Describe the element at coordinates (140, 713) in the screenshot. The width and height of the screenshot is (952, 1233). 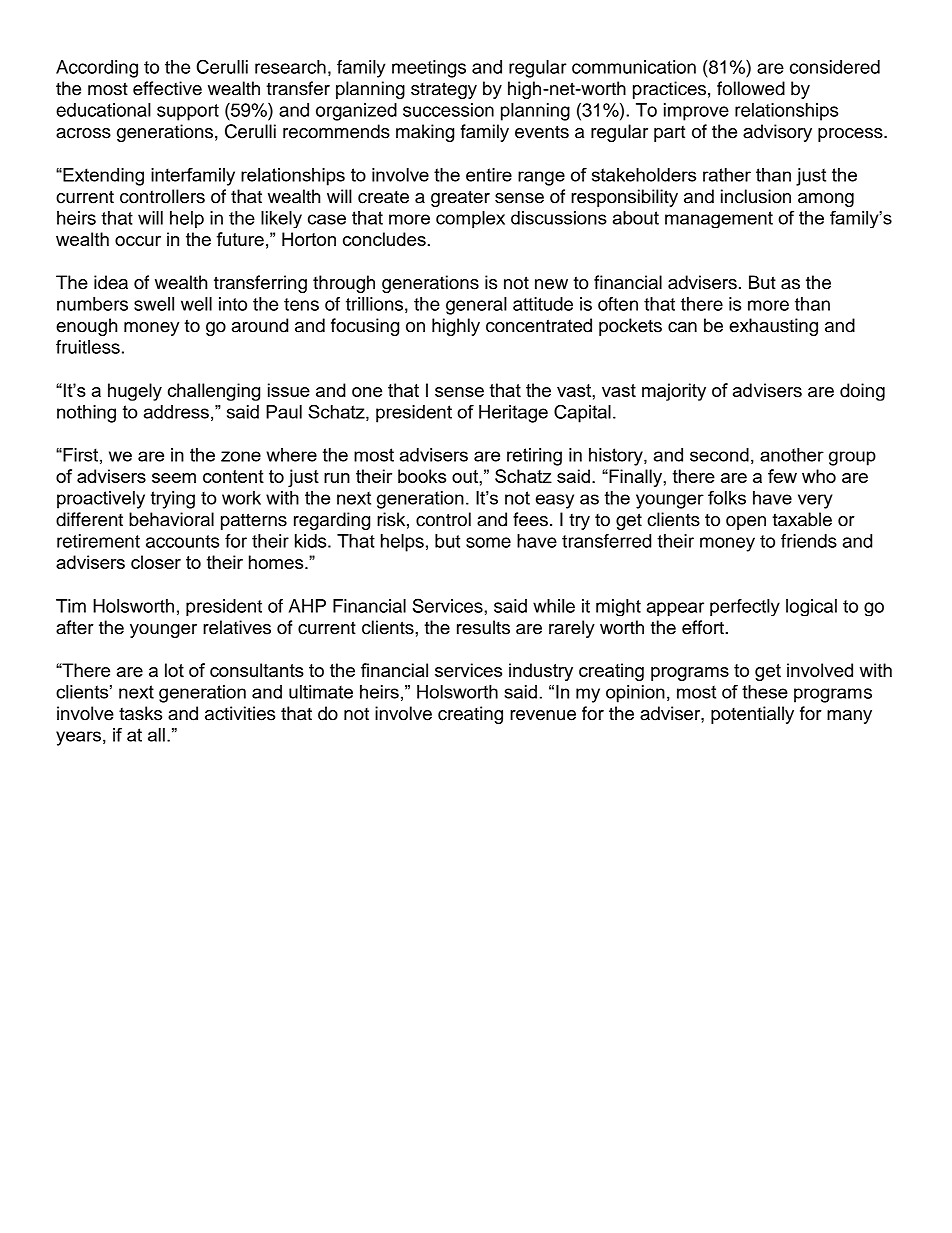
I see `tasks` at that location.
